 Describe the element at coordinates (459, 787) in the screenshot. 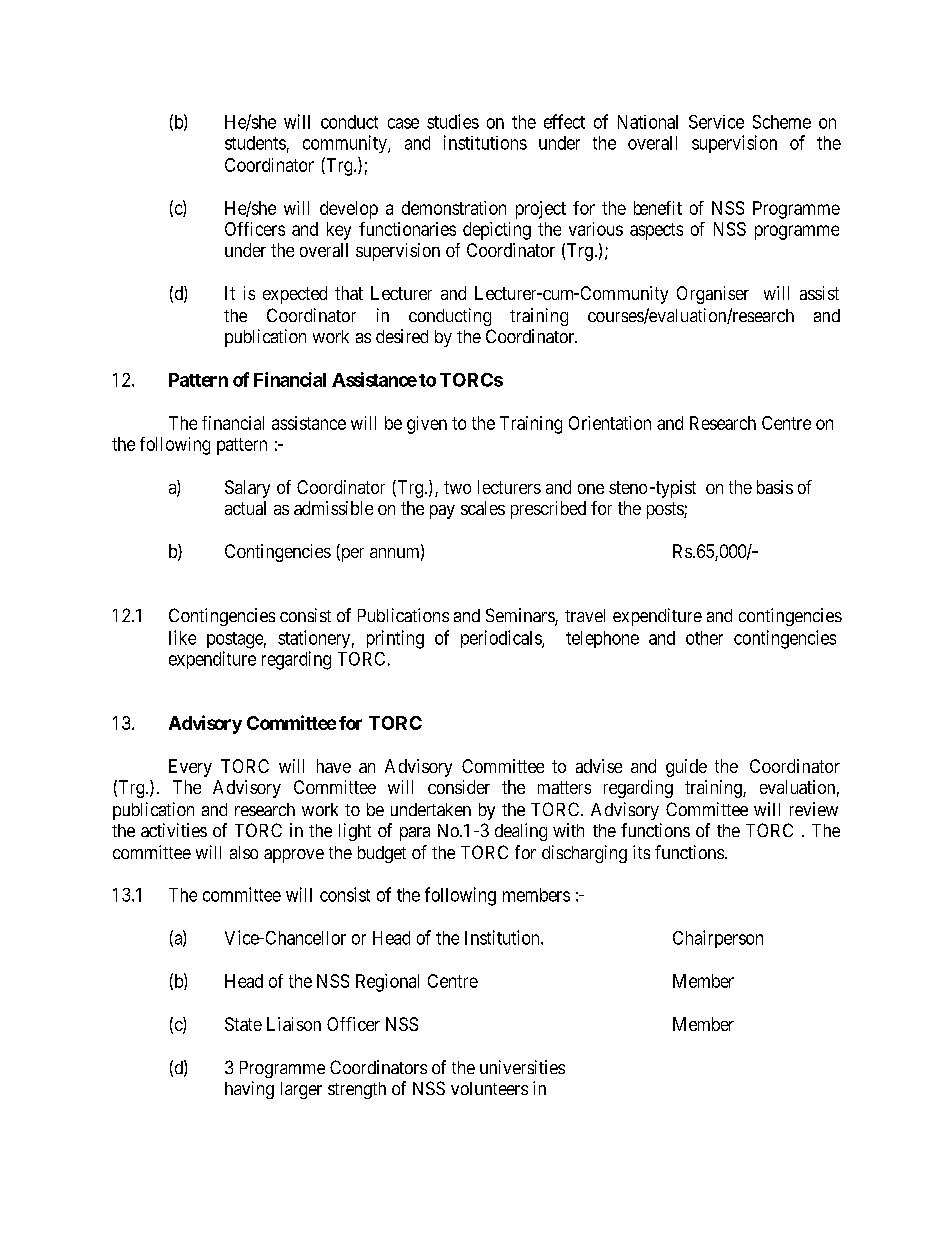

I see `consider` at that location.
